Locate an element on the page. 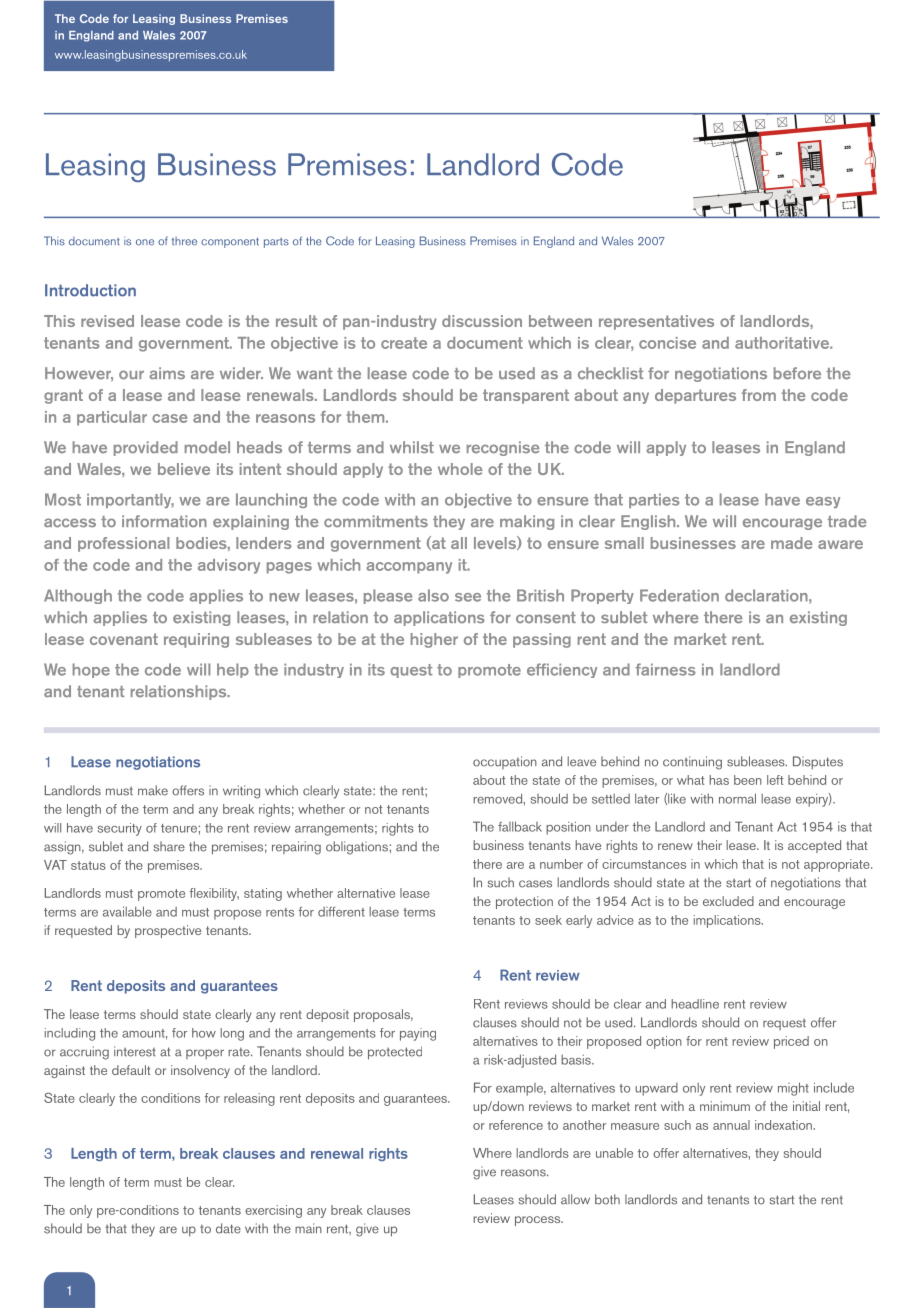 The image size is (924, 1308). representatives is located at coordinates (656, 322).
